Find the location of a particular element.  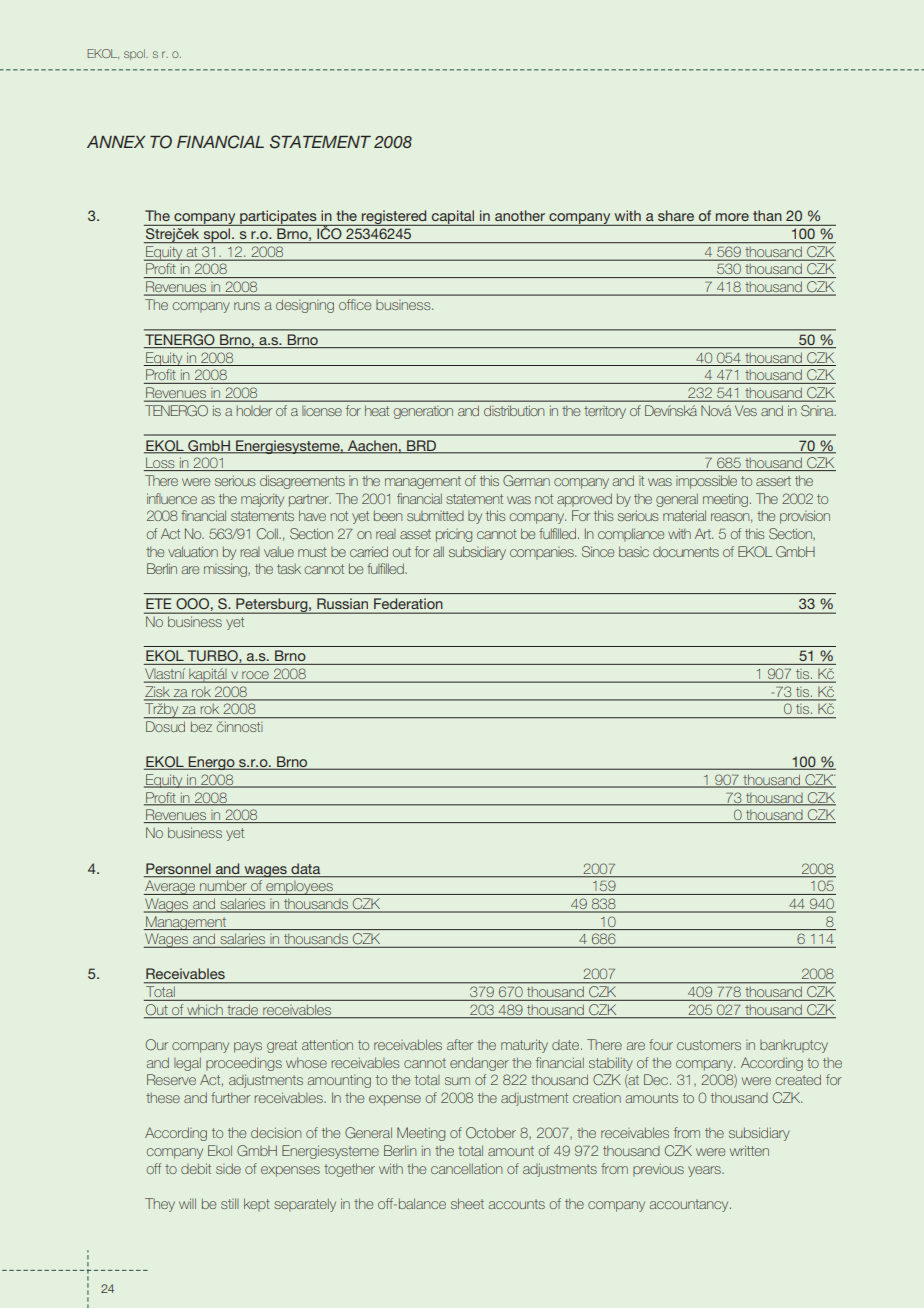

documents is located at coordinates (686, 552).
